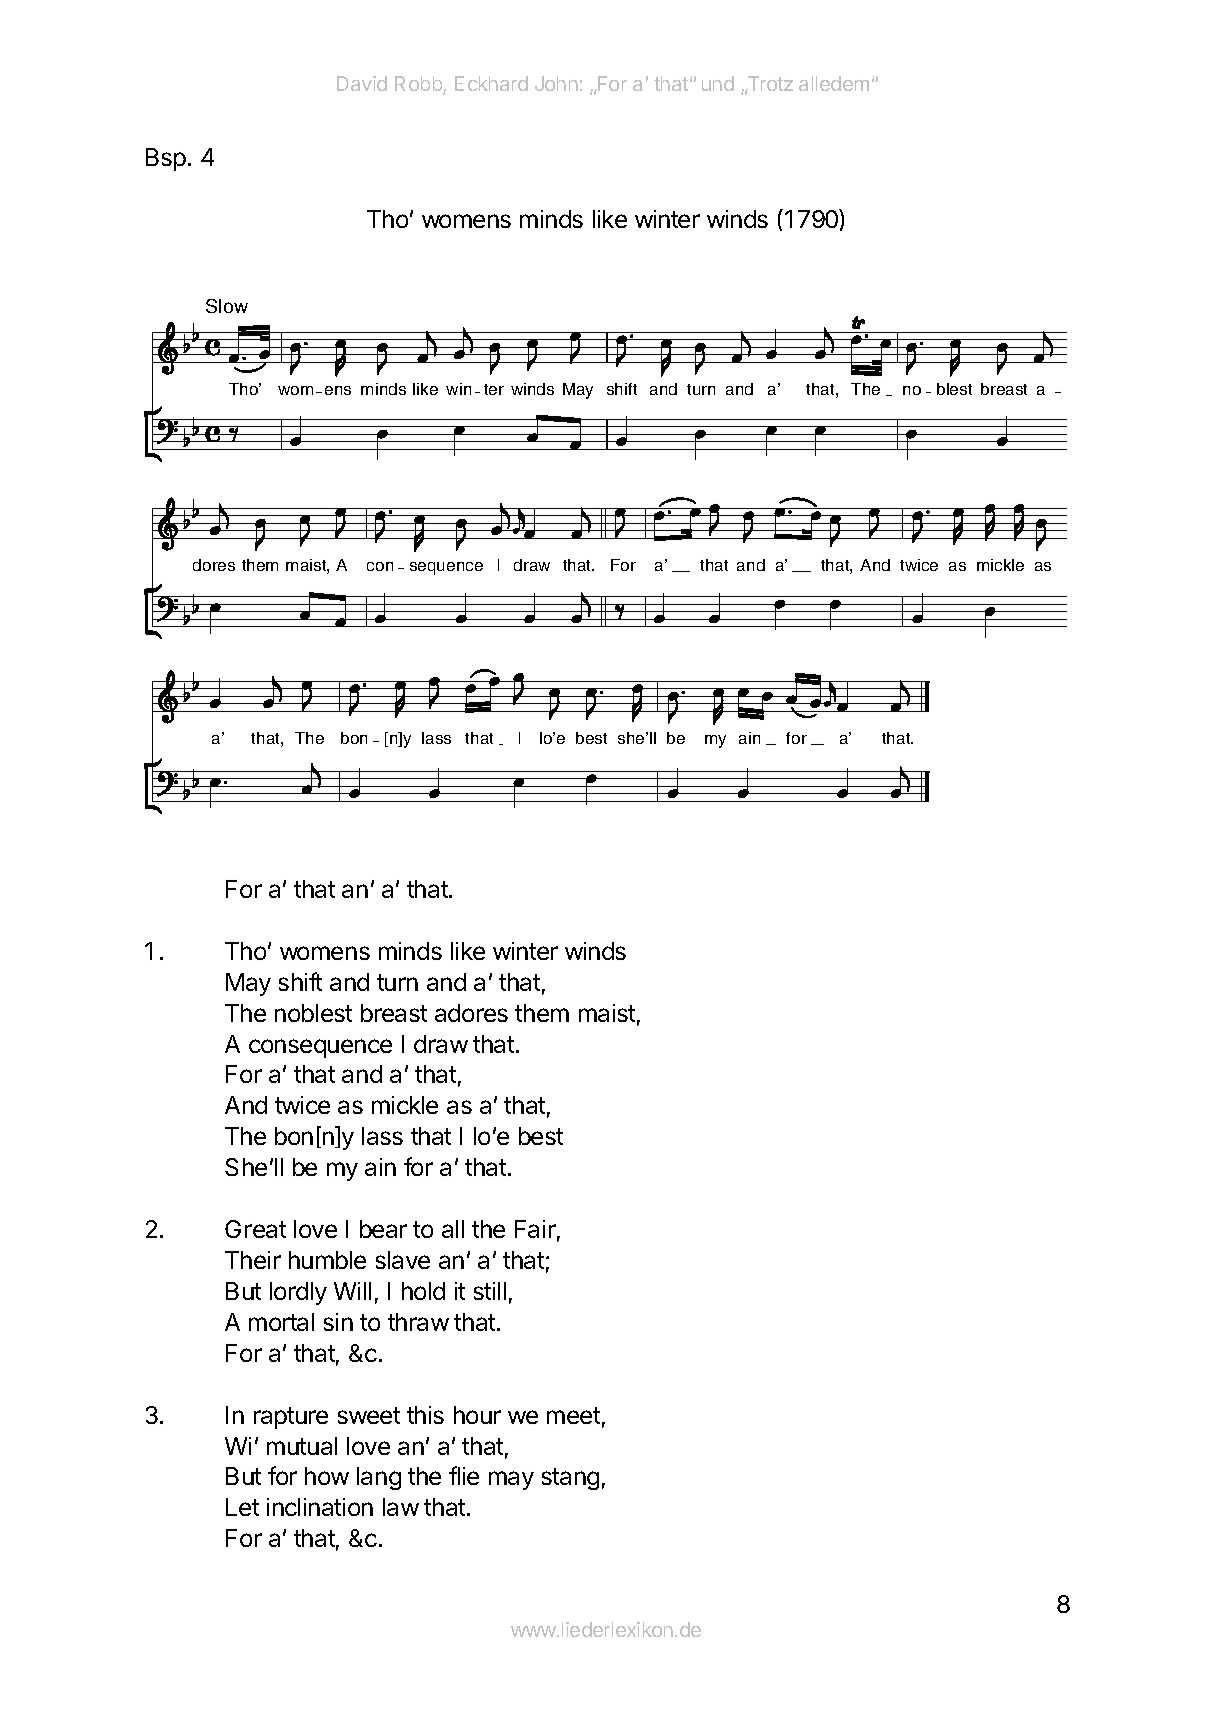 This screenshot has width=1213, height=1715. What do you see at coordinates (419, 85) in the screenshot?
I see `Robb` at bounding box center [419, 85].
